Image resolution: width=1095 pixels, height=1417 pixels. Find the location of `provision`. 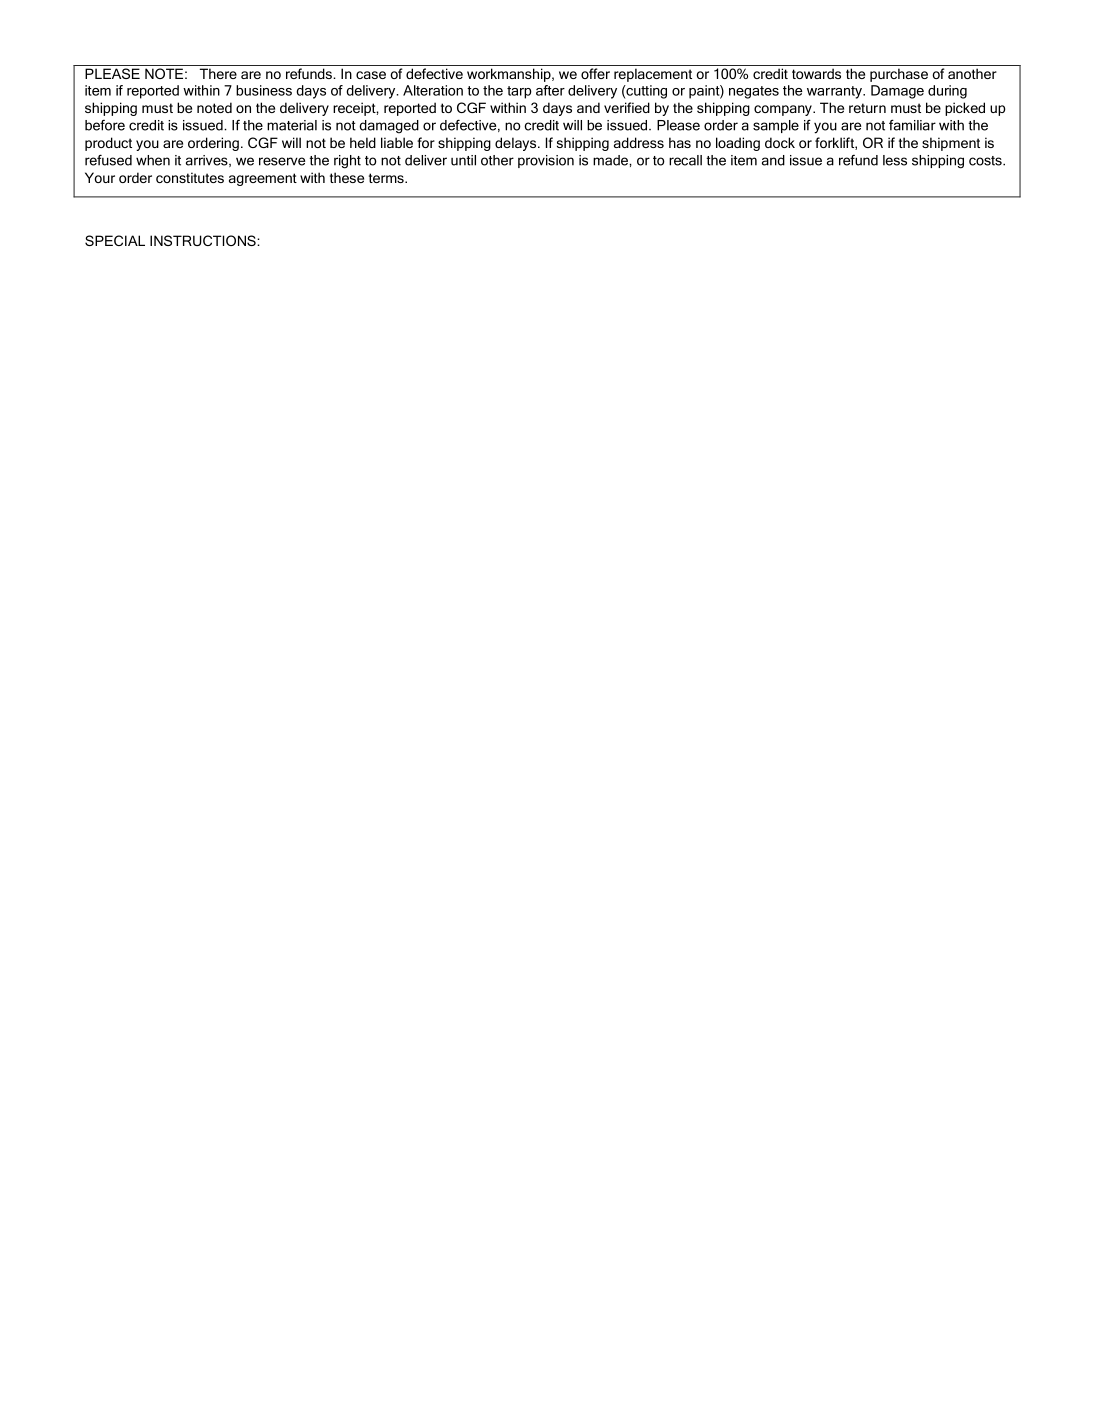

provision is located at coordinates (546, 161).
